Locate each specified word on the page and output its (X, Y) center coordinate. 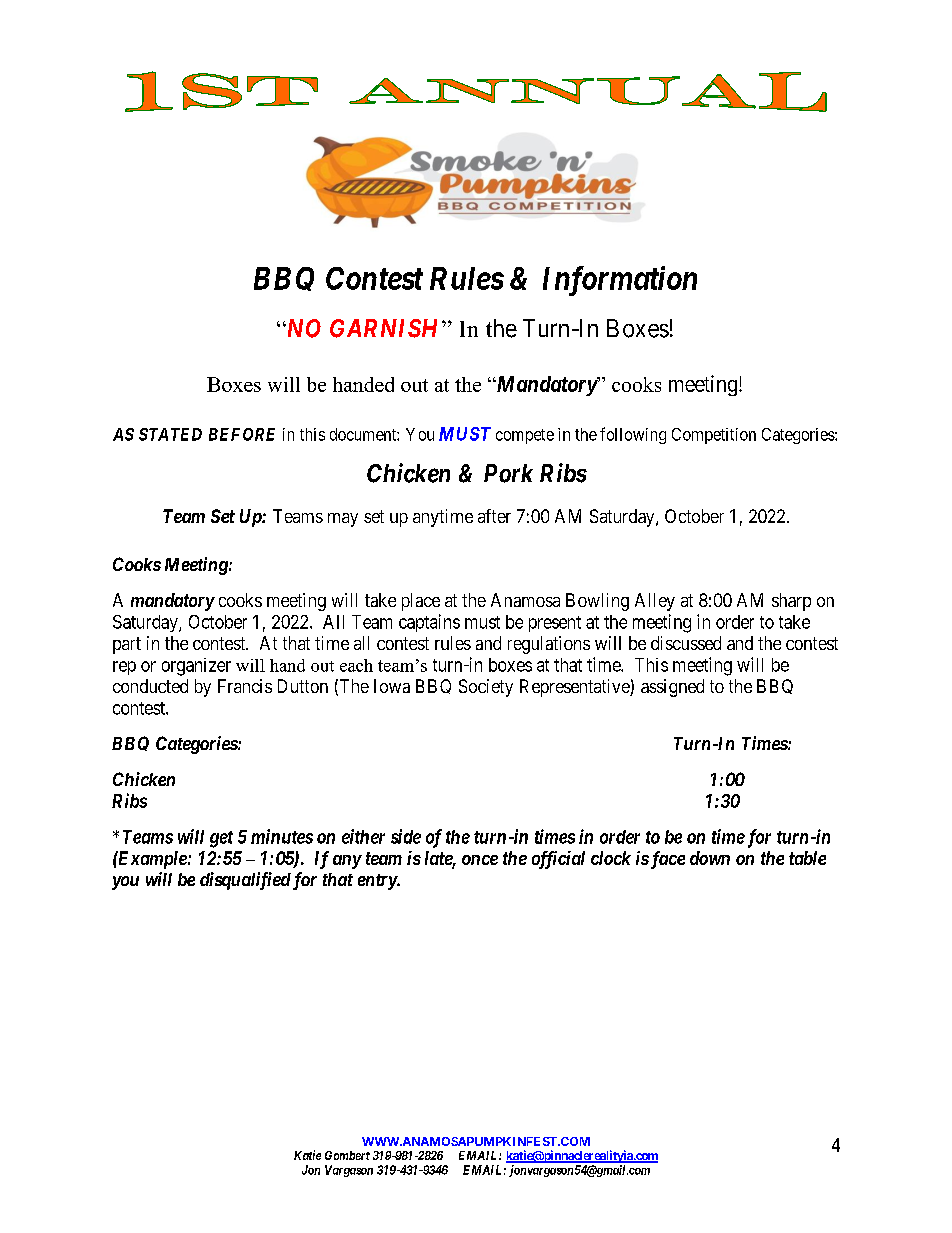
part (127, 645)
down (710, 858)
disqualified (245, 881)
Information (620, 281)
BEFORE (242, 434)
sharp (791, 602)
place (421, 602)
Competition (714, 436)
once (480, 860)
